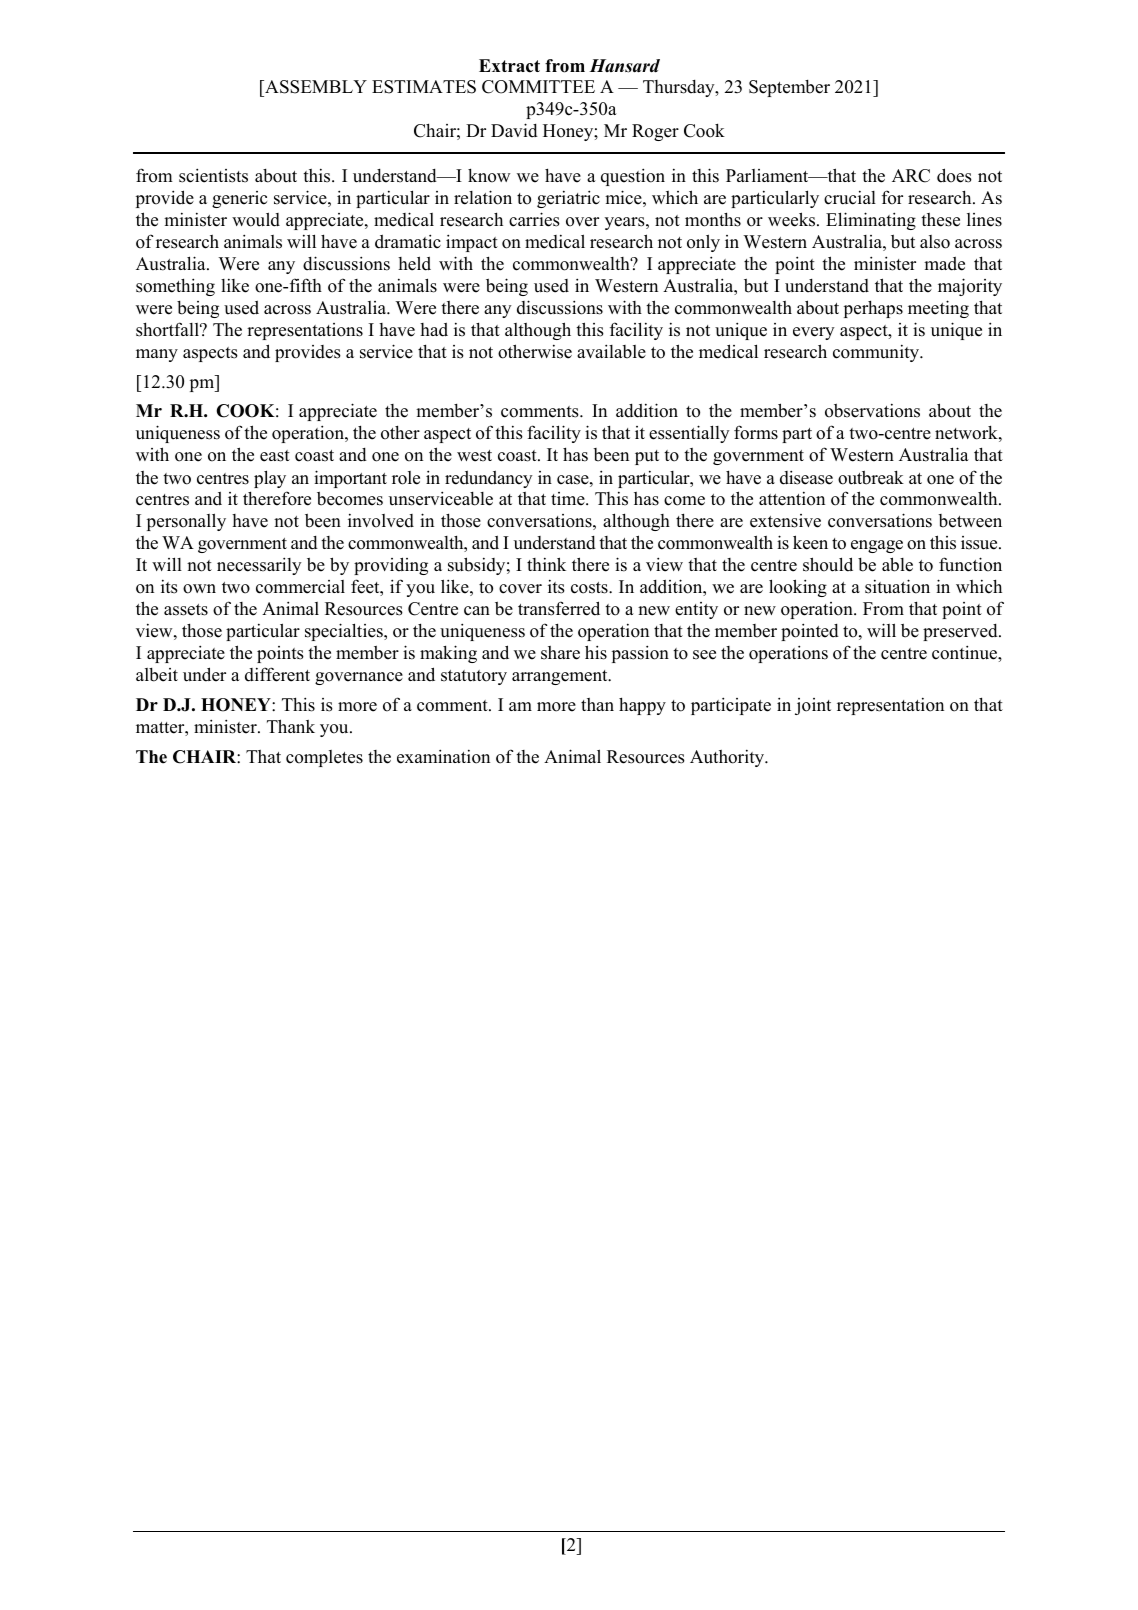 The width and height of the page is (1138, 1610). Describe the element at coordinates (546, 564) in the page. I see `think` at that location.
